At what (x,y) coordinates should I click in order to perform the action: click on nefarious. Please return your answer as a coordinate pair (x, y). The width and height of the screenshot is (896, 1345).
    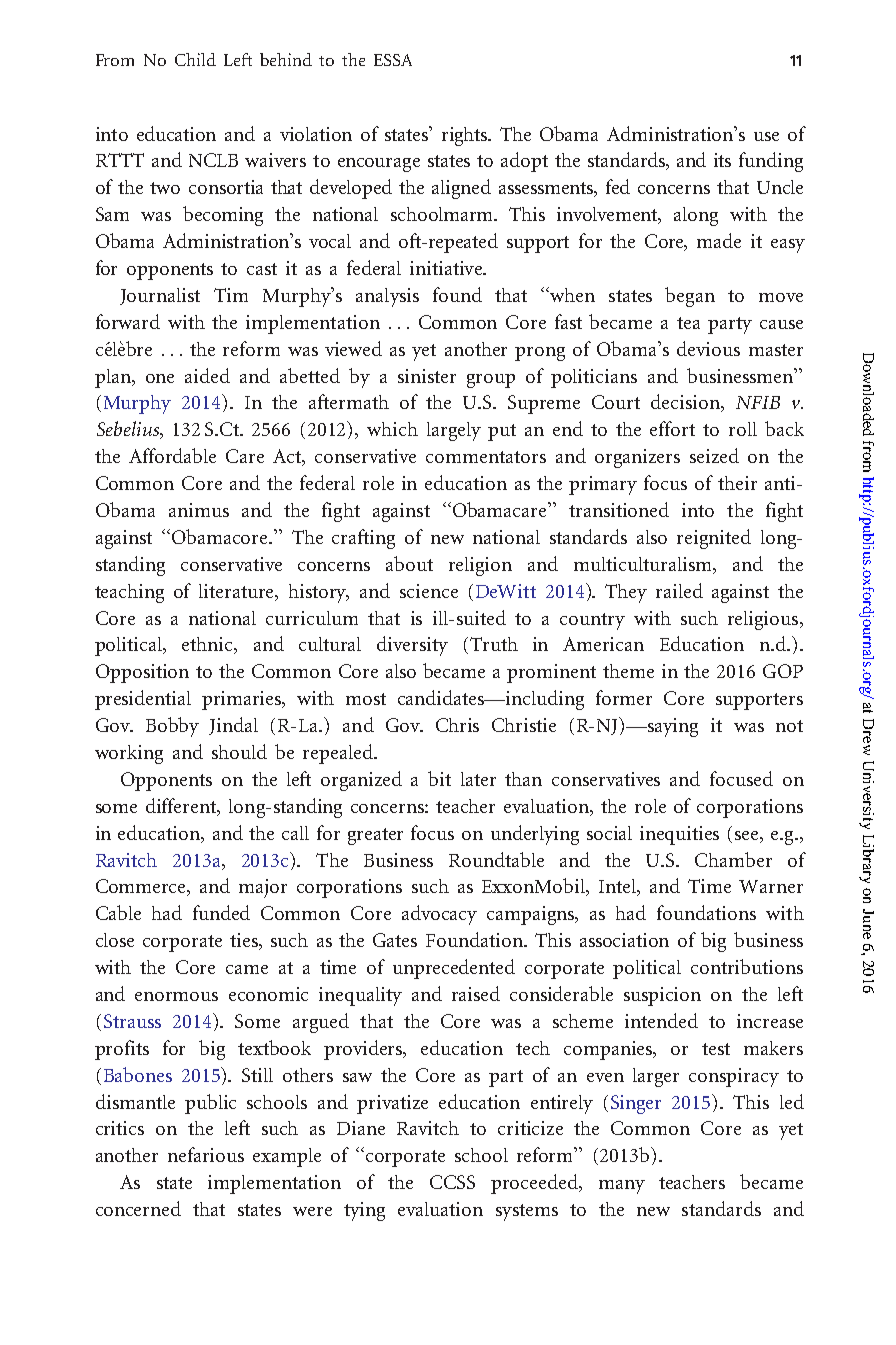
    Looking at the image, I should click on (206, 1154).
